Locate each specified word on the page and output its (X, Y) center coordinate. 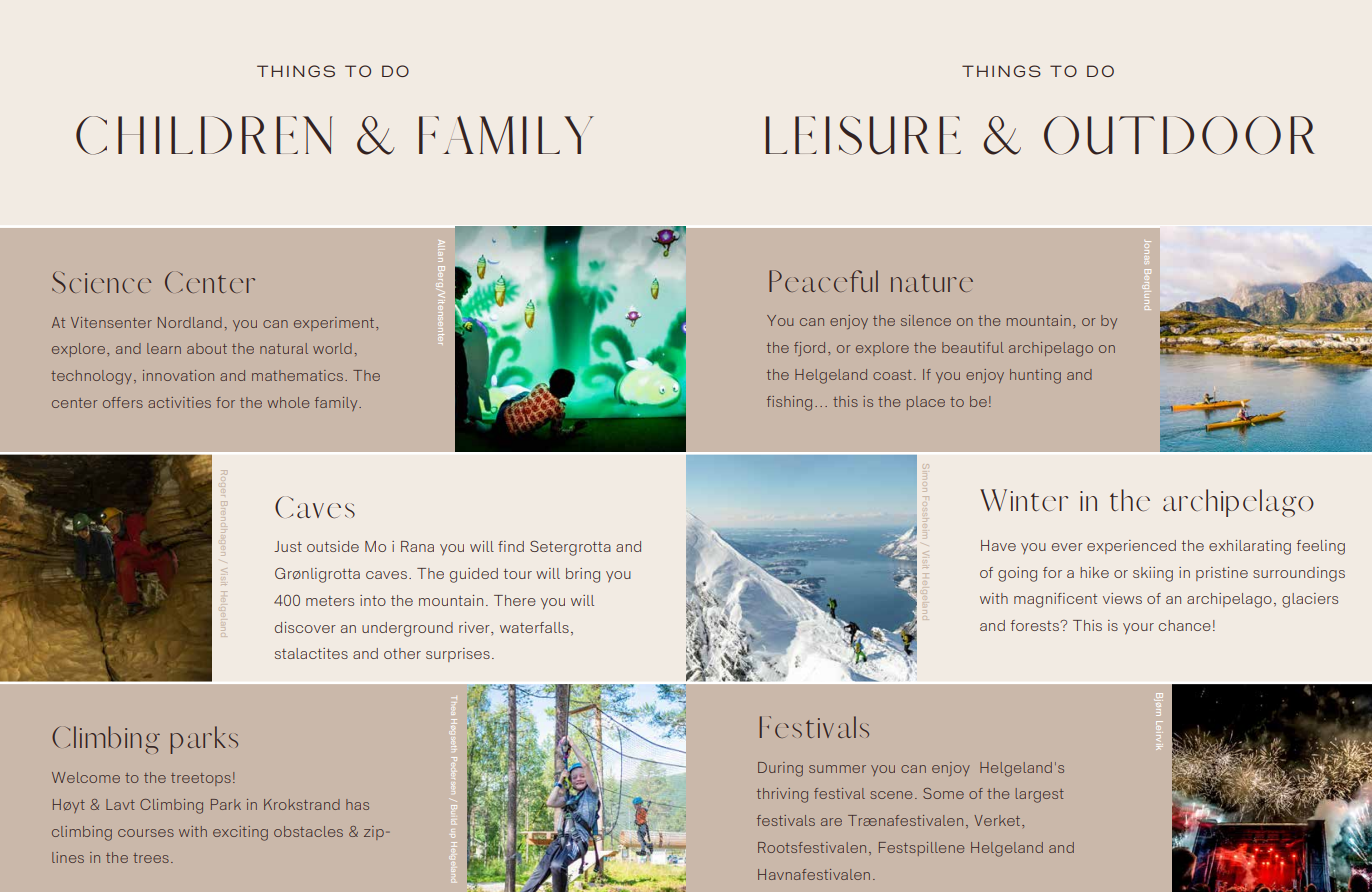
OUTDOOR (1179, 135)
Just (288, 546)
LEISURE (863, 135)
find (511, 546)
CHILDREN (204, 135)
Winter (1024, 500)
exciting (240, 833)
